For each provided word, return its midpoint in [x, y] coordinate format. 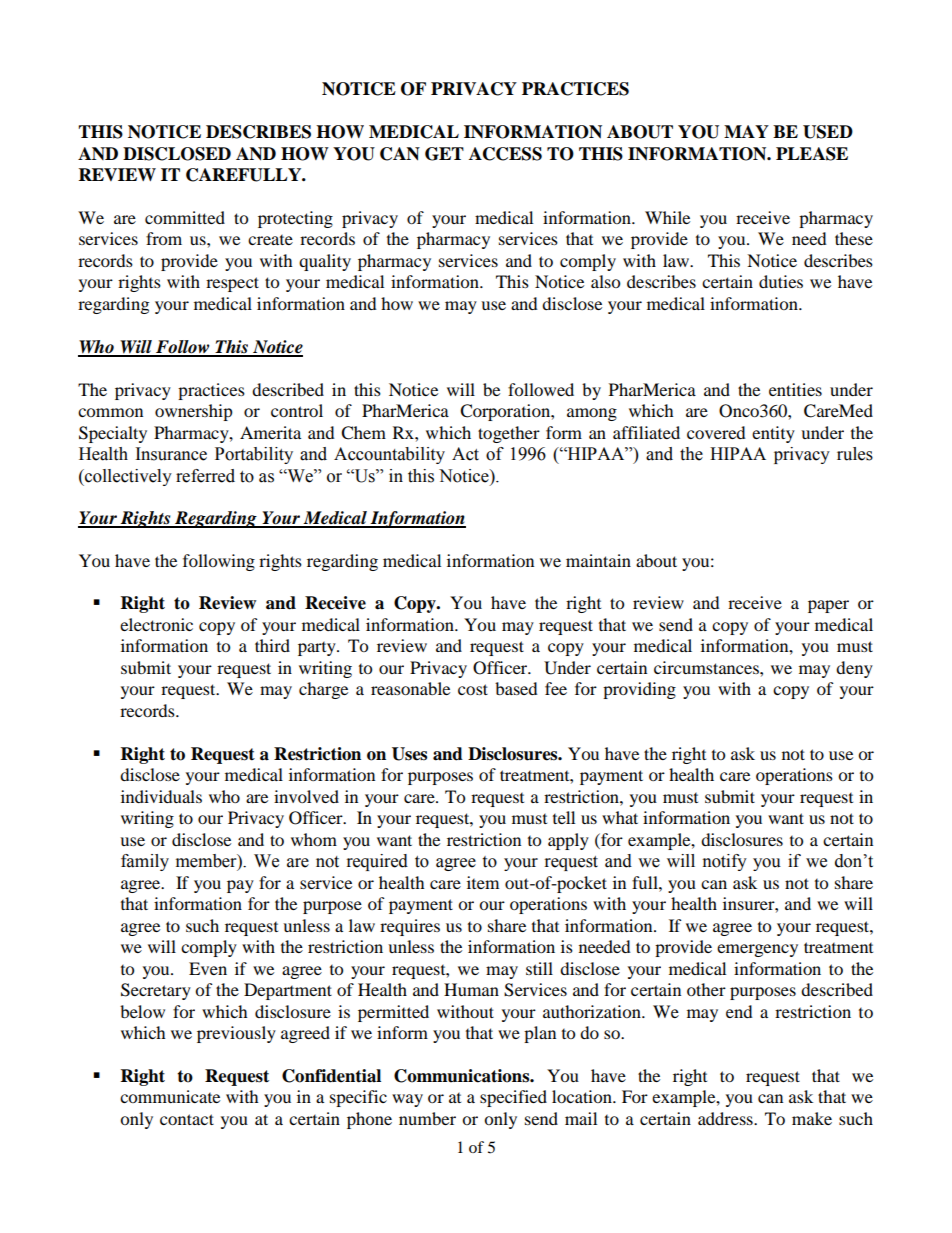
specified [513, 1098]
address [726, 1118]
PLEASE [812, 154]
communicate [170, 1096]
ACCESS [505, 154]
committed [185, 217]
